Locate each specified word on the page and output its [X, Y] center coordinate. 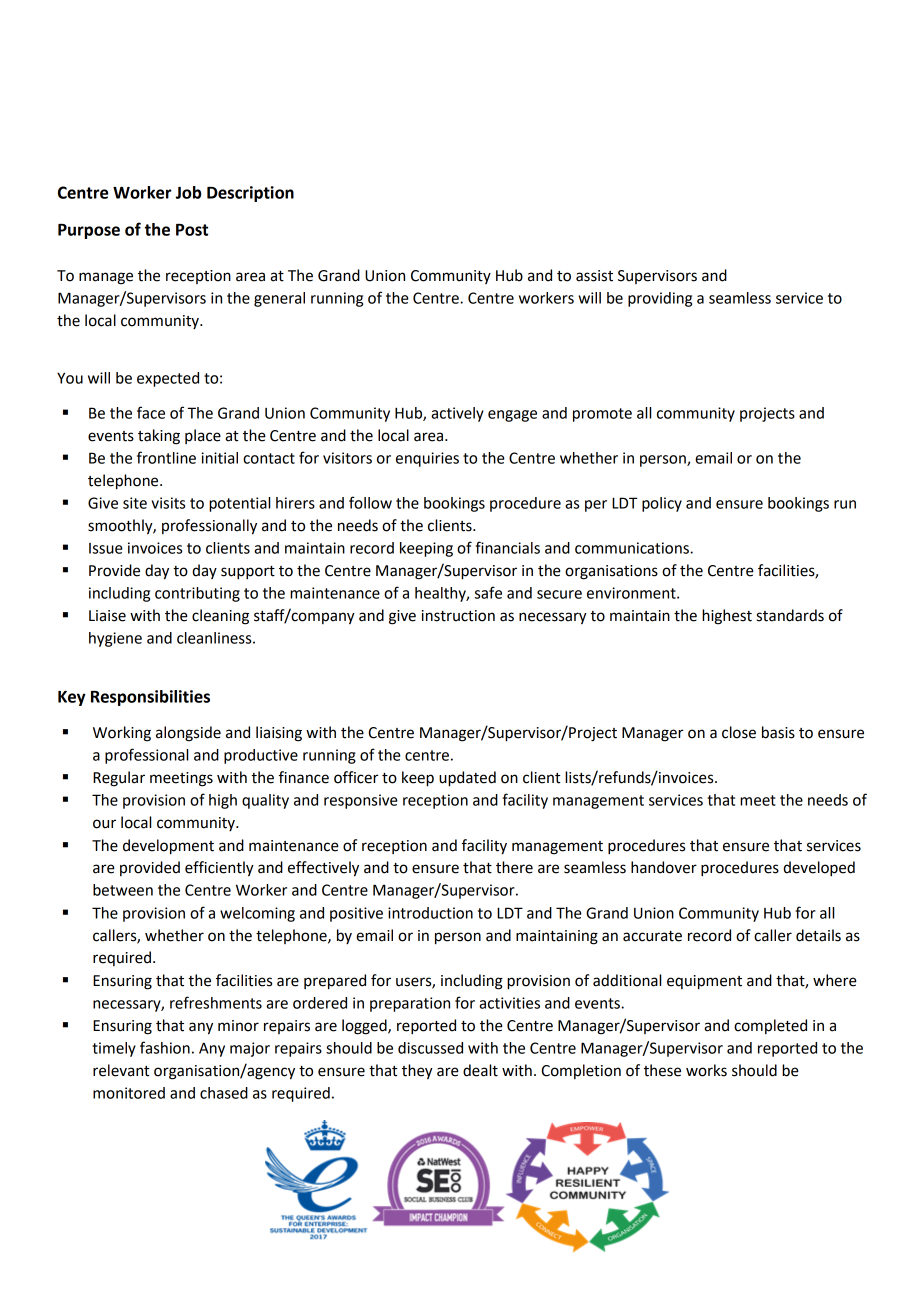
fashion [165, 1047]
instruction [458, 616]
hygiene [115, 639]
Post [192, 230]
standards [790, 615]
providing [660, 299]
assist [594, 276]
